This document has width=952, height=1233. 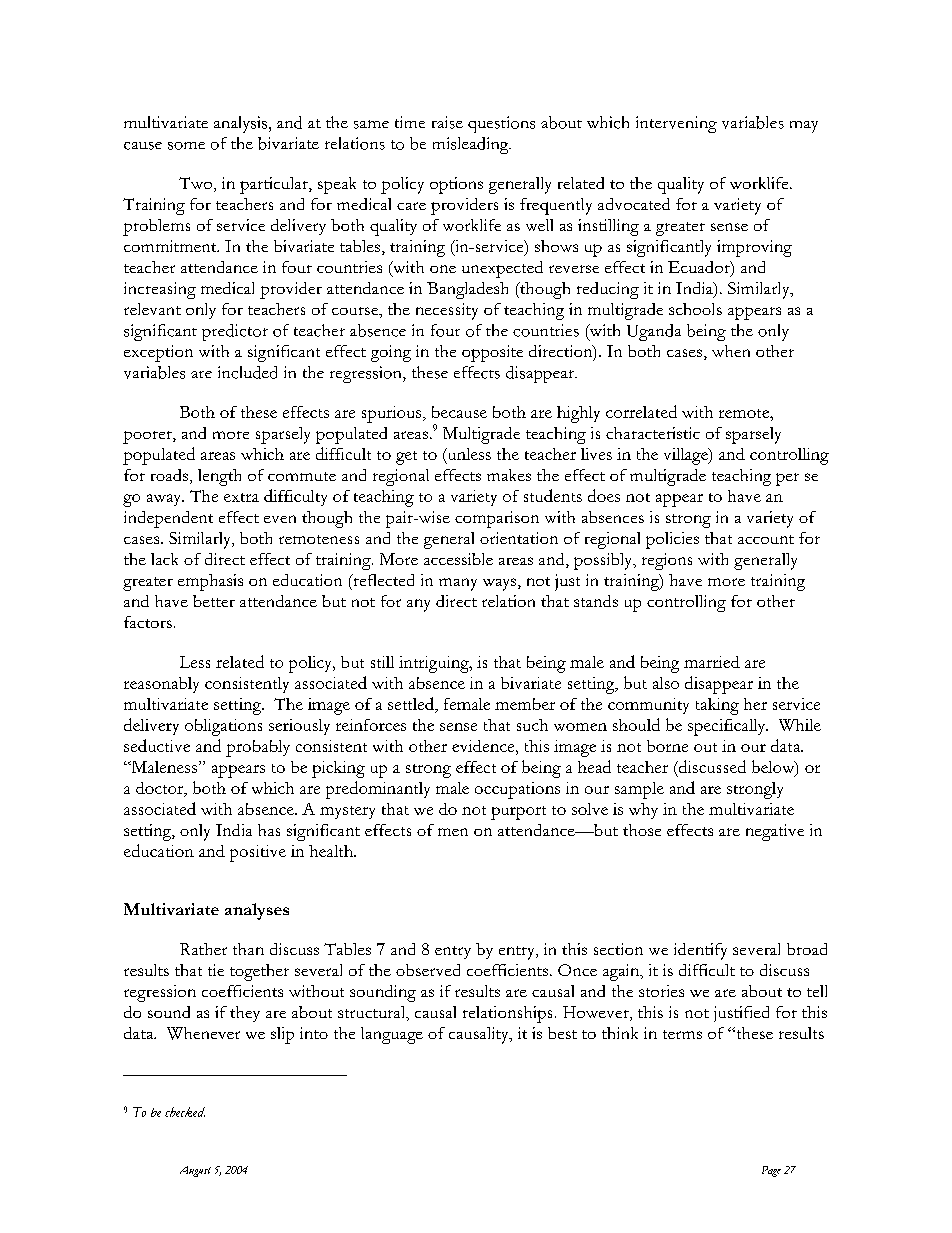 What do you see at coordinates (712, 662) in the document?
I see `married` at bounding box center [712, 662].
